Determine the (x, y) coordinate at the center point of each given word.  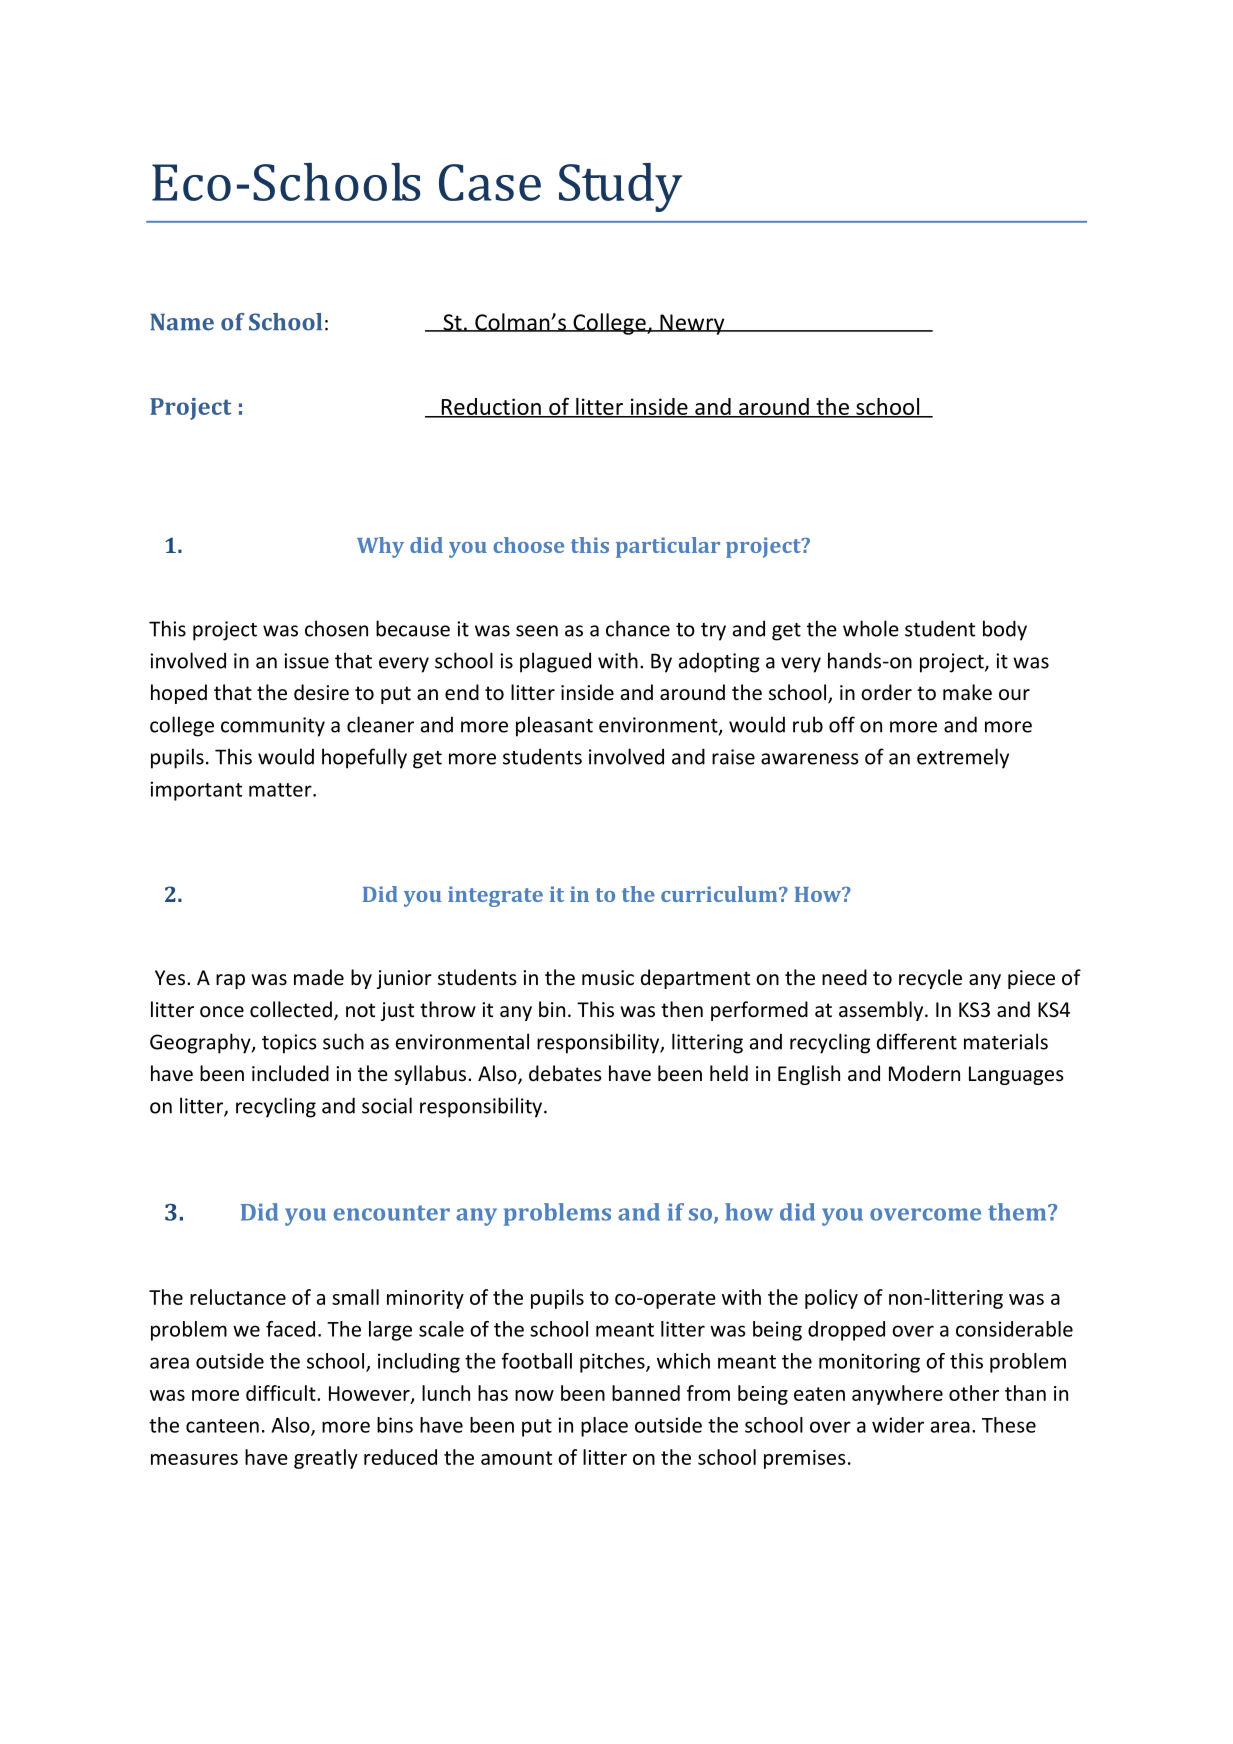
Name (182, 322)
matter (281, 790)
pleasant (554, 726)
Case (490, 182)
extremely (963, 758)
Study (620, 187)
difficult (282, 1393)
